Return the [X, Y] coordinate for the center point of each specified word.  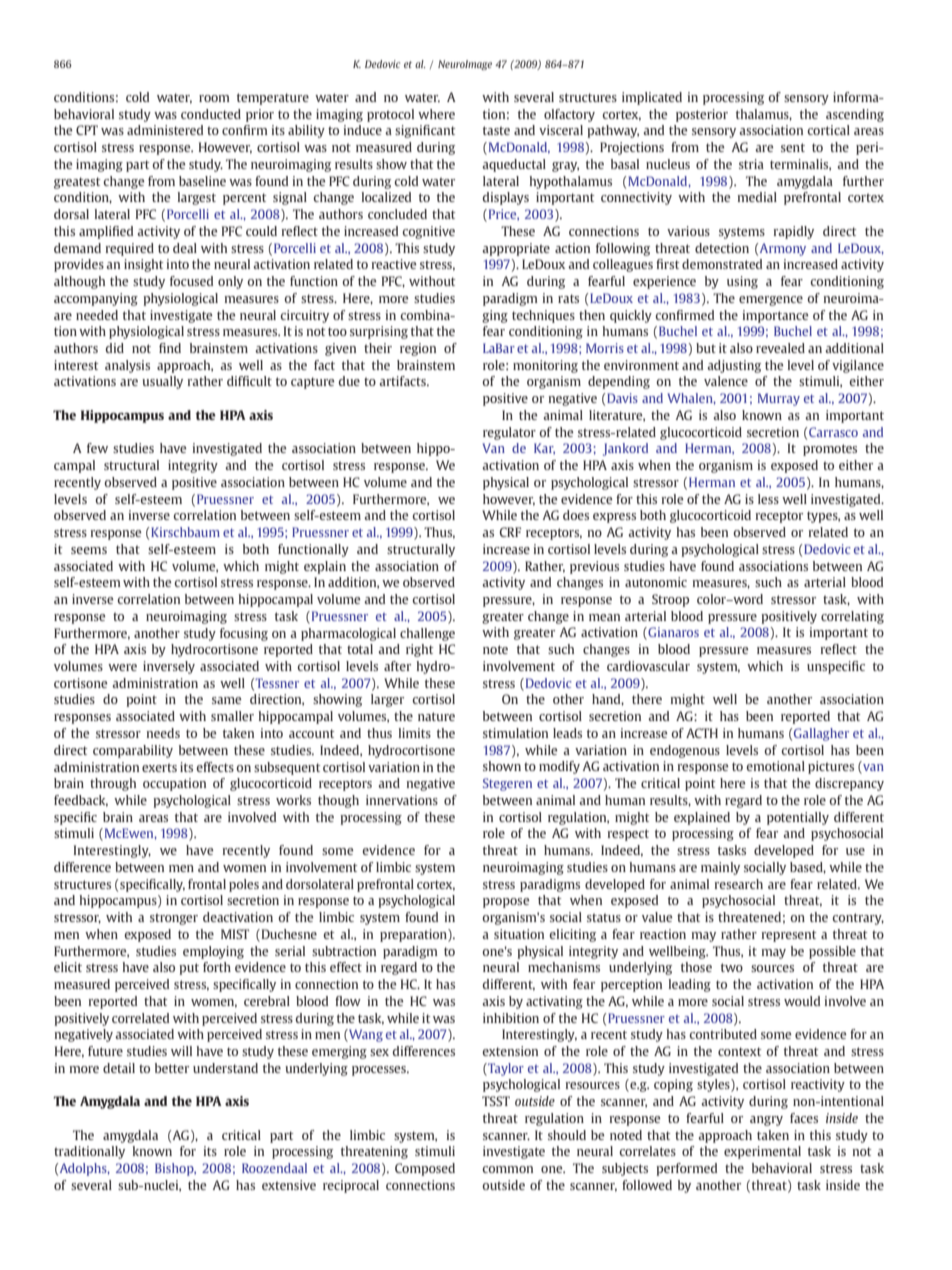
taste [496, 130]
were [122, 667]
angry [766, 1121]
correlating [852, 617]
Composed [425, 1169]
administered [165, 130]
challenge [427, 634]
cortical [828, 130]
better [172, 1068]
